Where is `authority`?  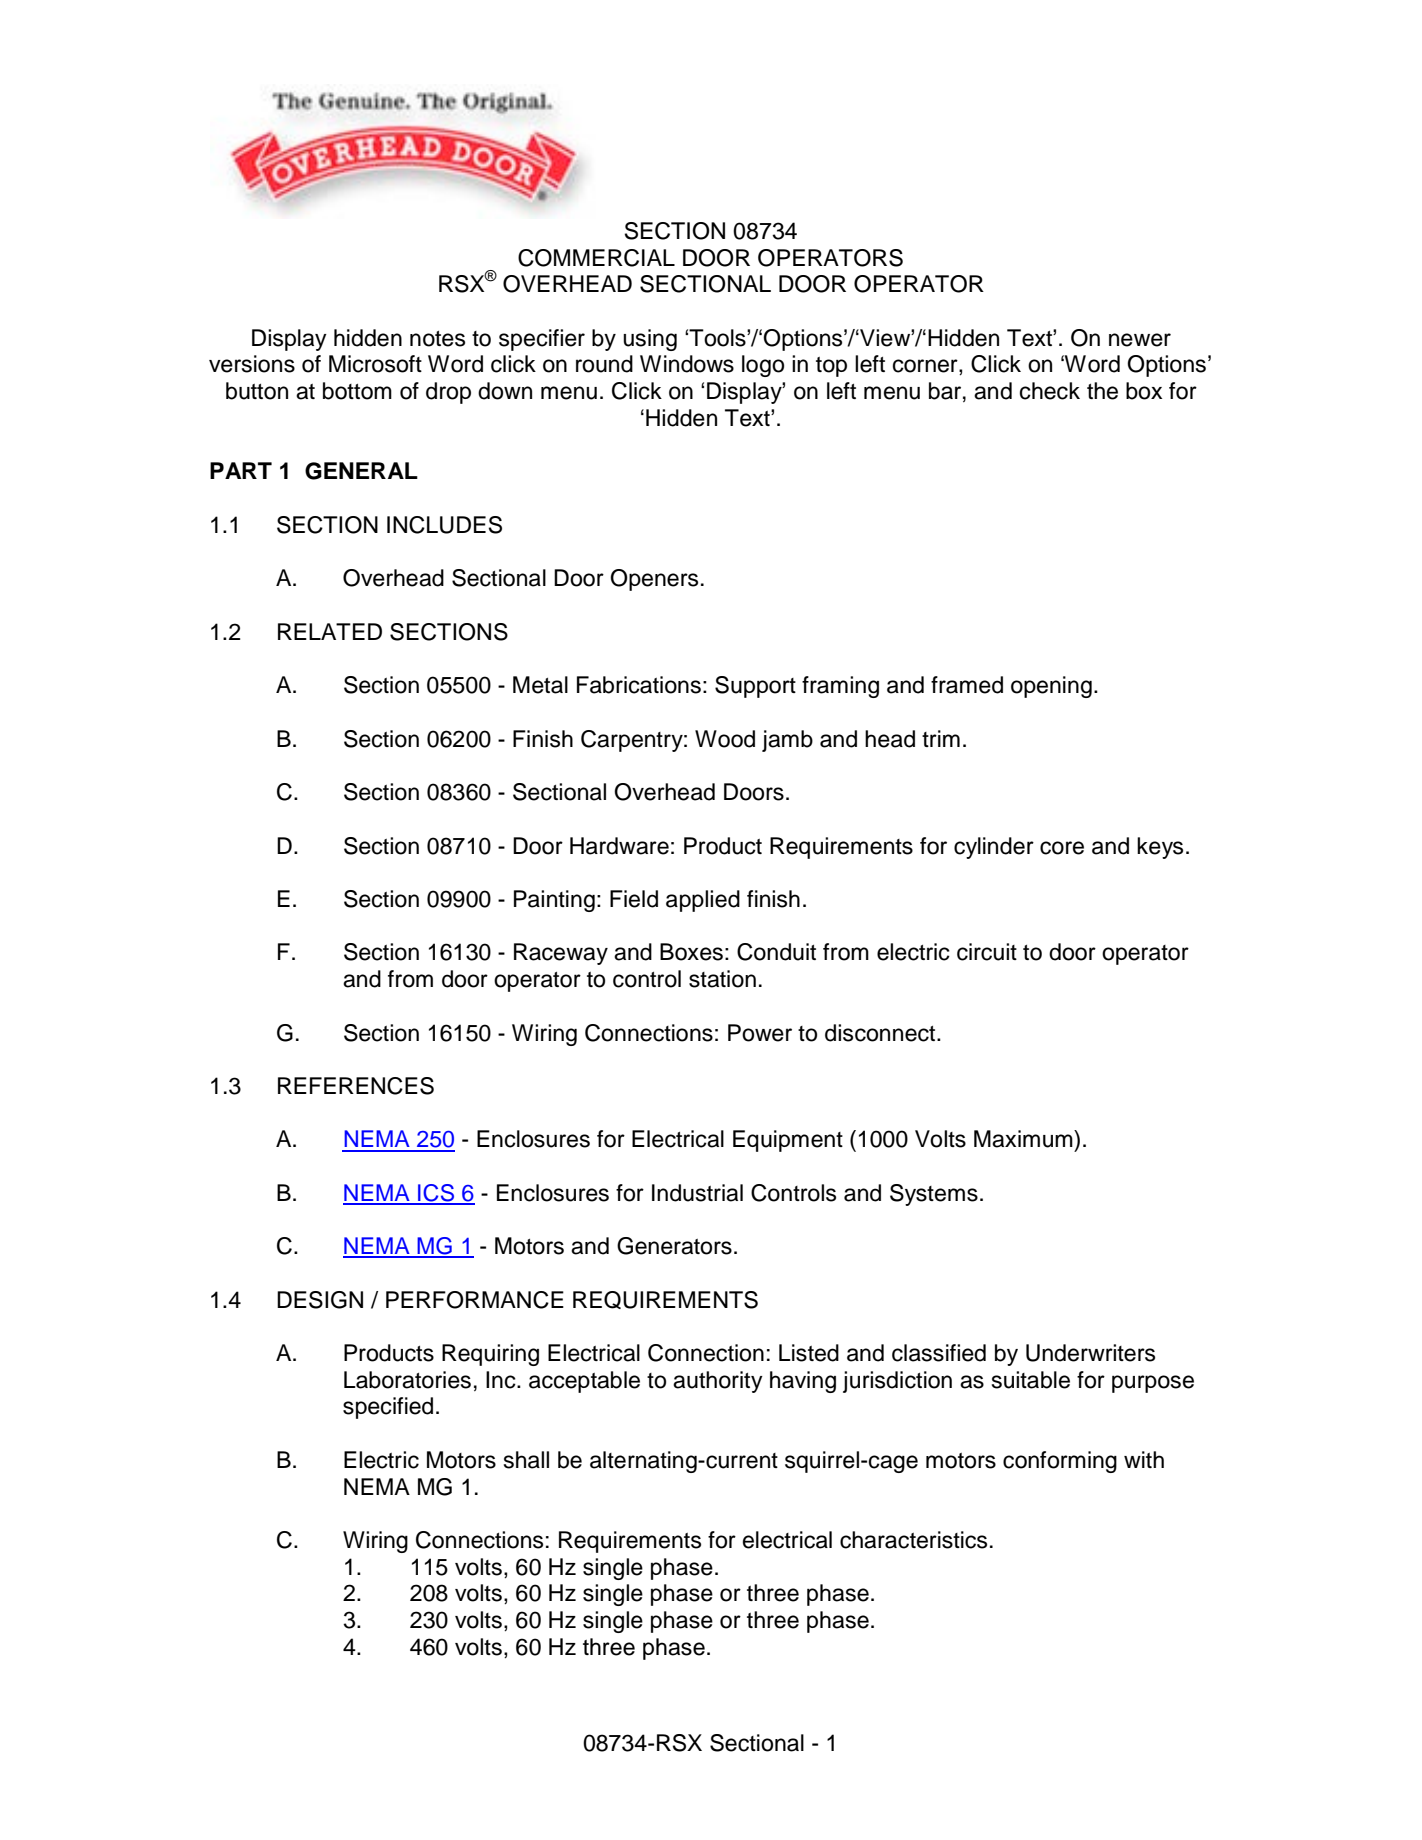 authority is located at coordinates (718, 1382).
